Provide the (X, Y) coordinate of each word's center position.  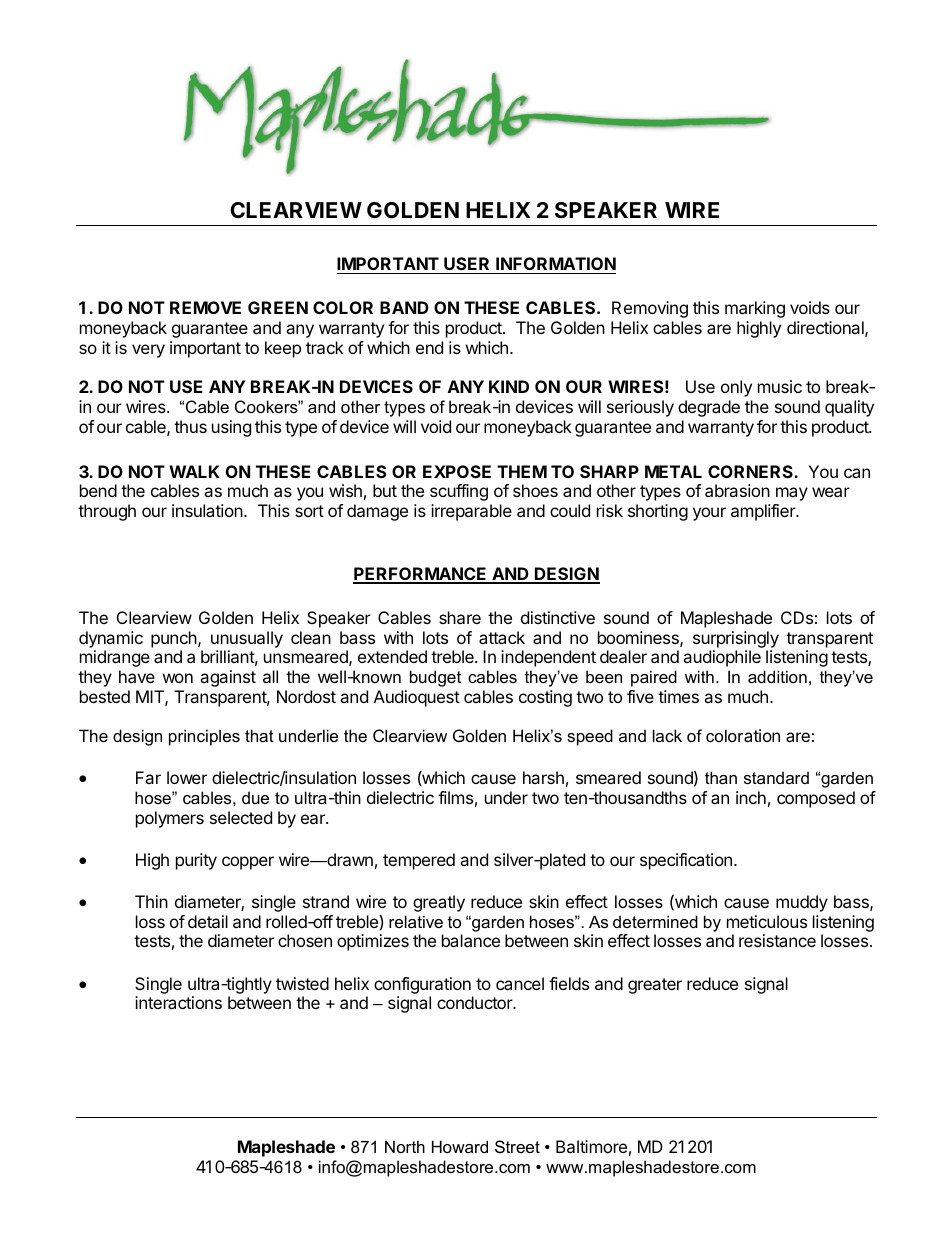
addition (777, 676)
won (178, 678)
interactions (178, 1002)
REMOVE (205, 307)
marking (755, 309)
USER (466, 263)
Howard (460, 1146)
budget (435, 678)
